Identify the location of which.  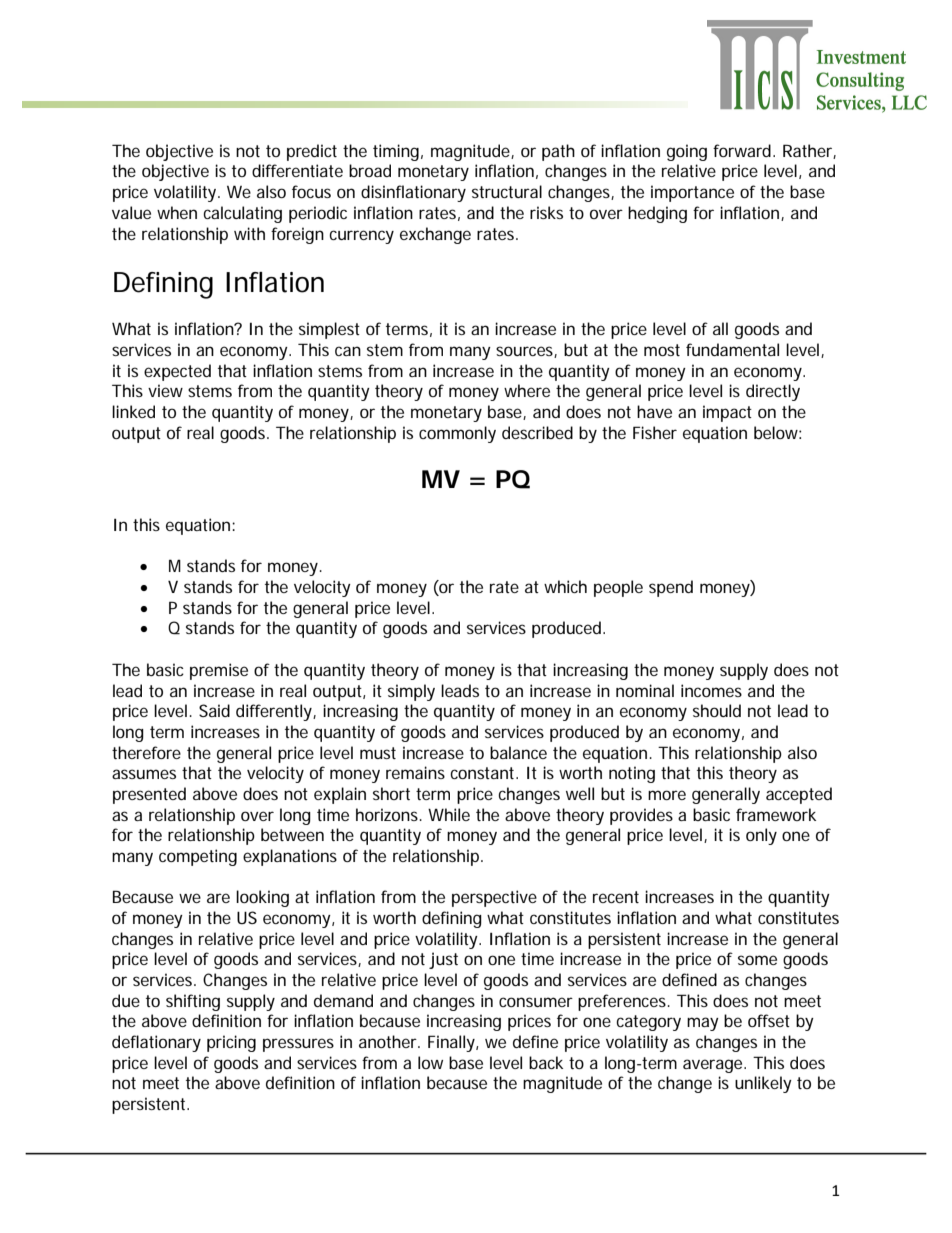
(565, 586).
